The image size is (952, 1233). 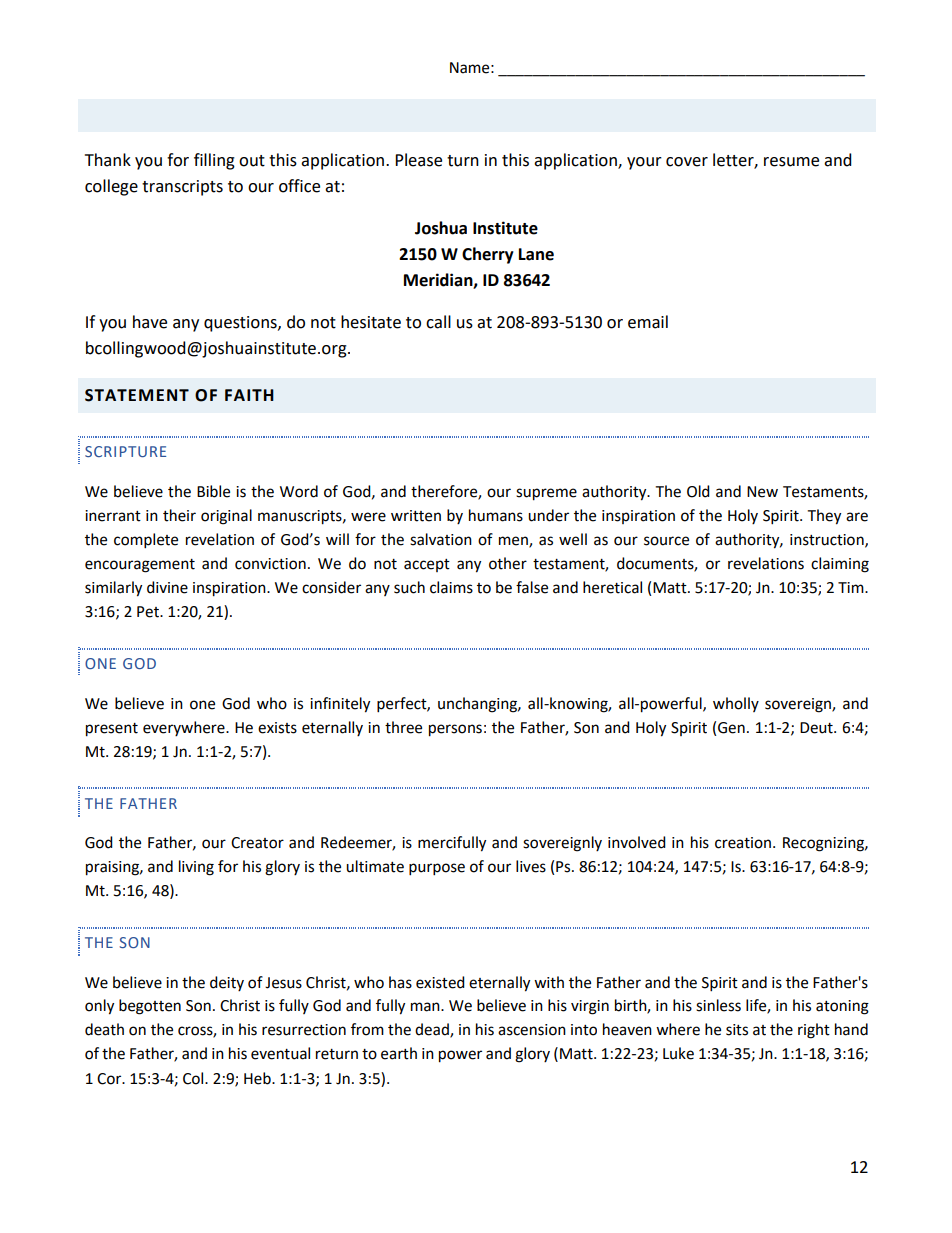 I want to click on Heb, so click(x=258, y=1078).
